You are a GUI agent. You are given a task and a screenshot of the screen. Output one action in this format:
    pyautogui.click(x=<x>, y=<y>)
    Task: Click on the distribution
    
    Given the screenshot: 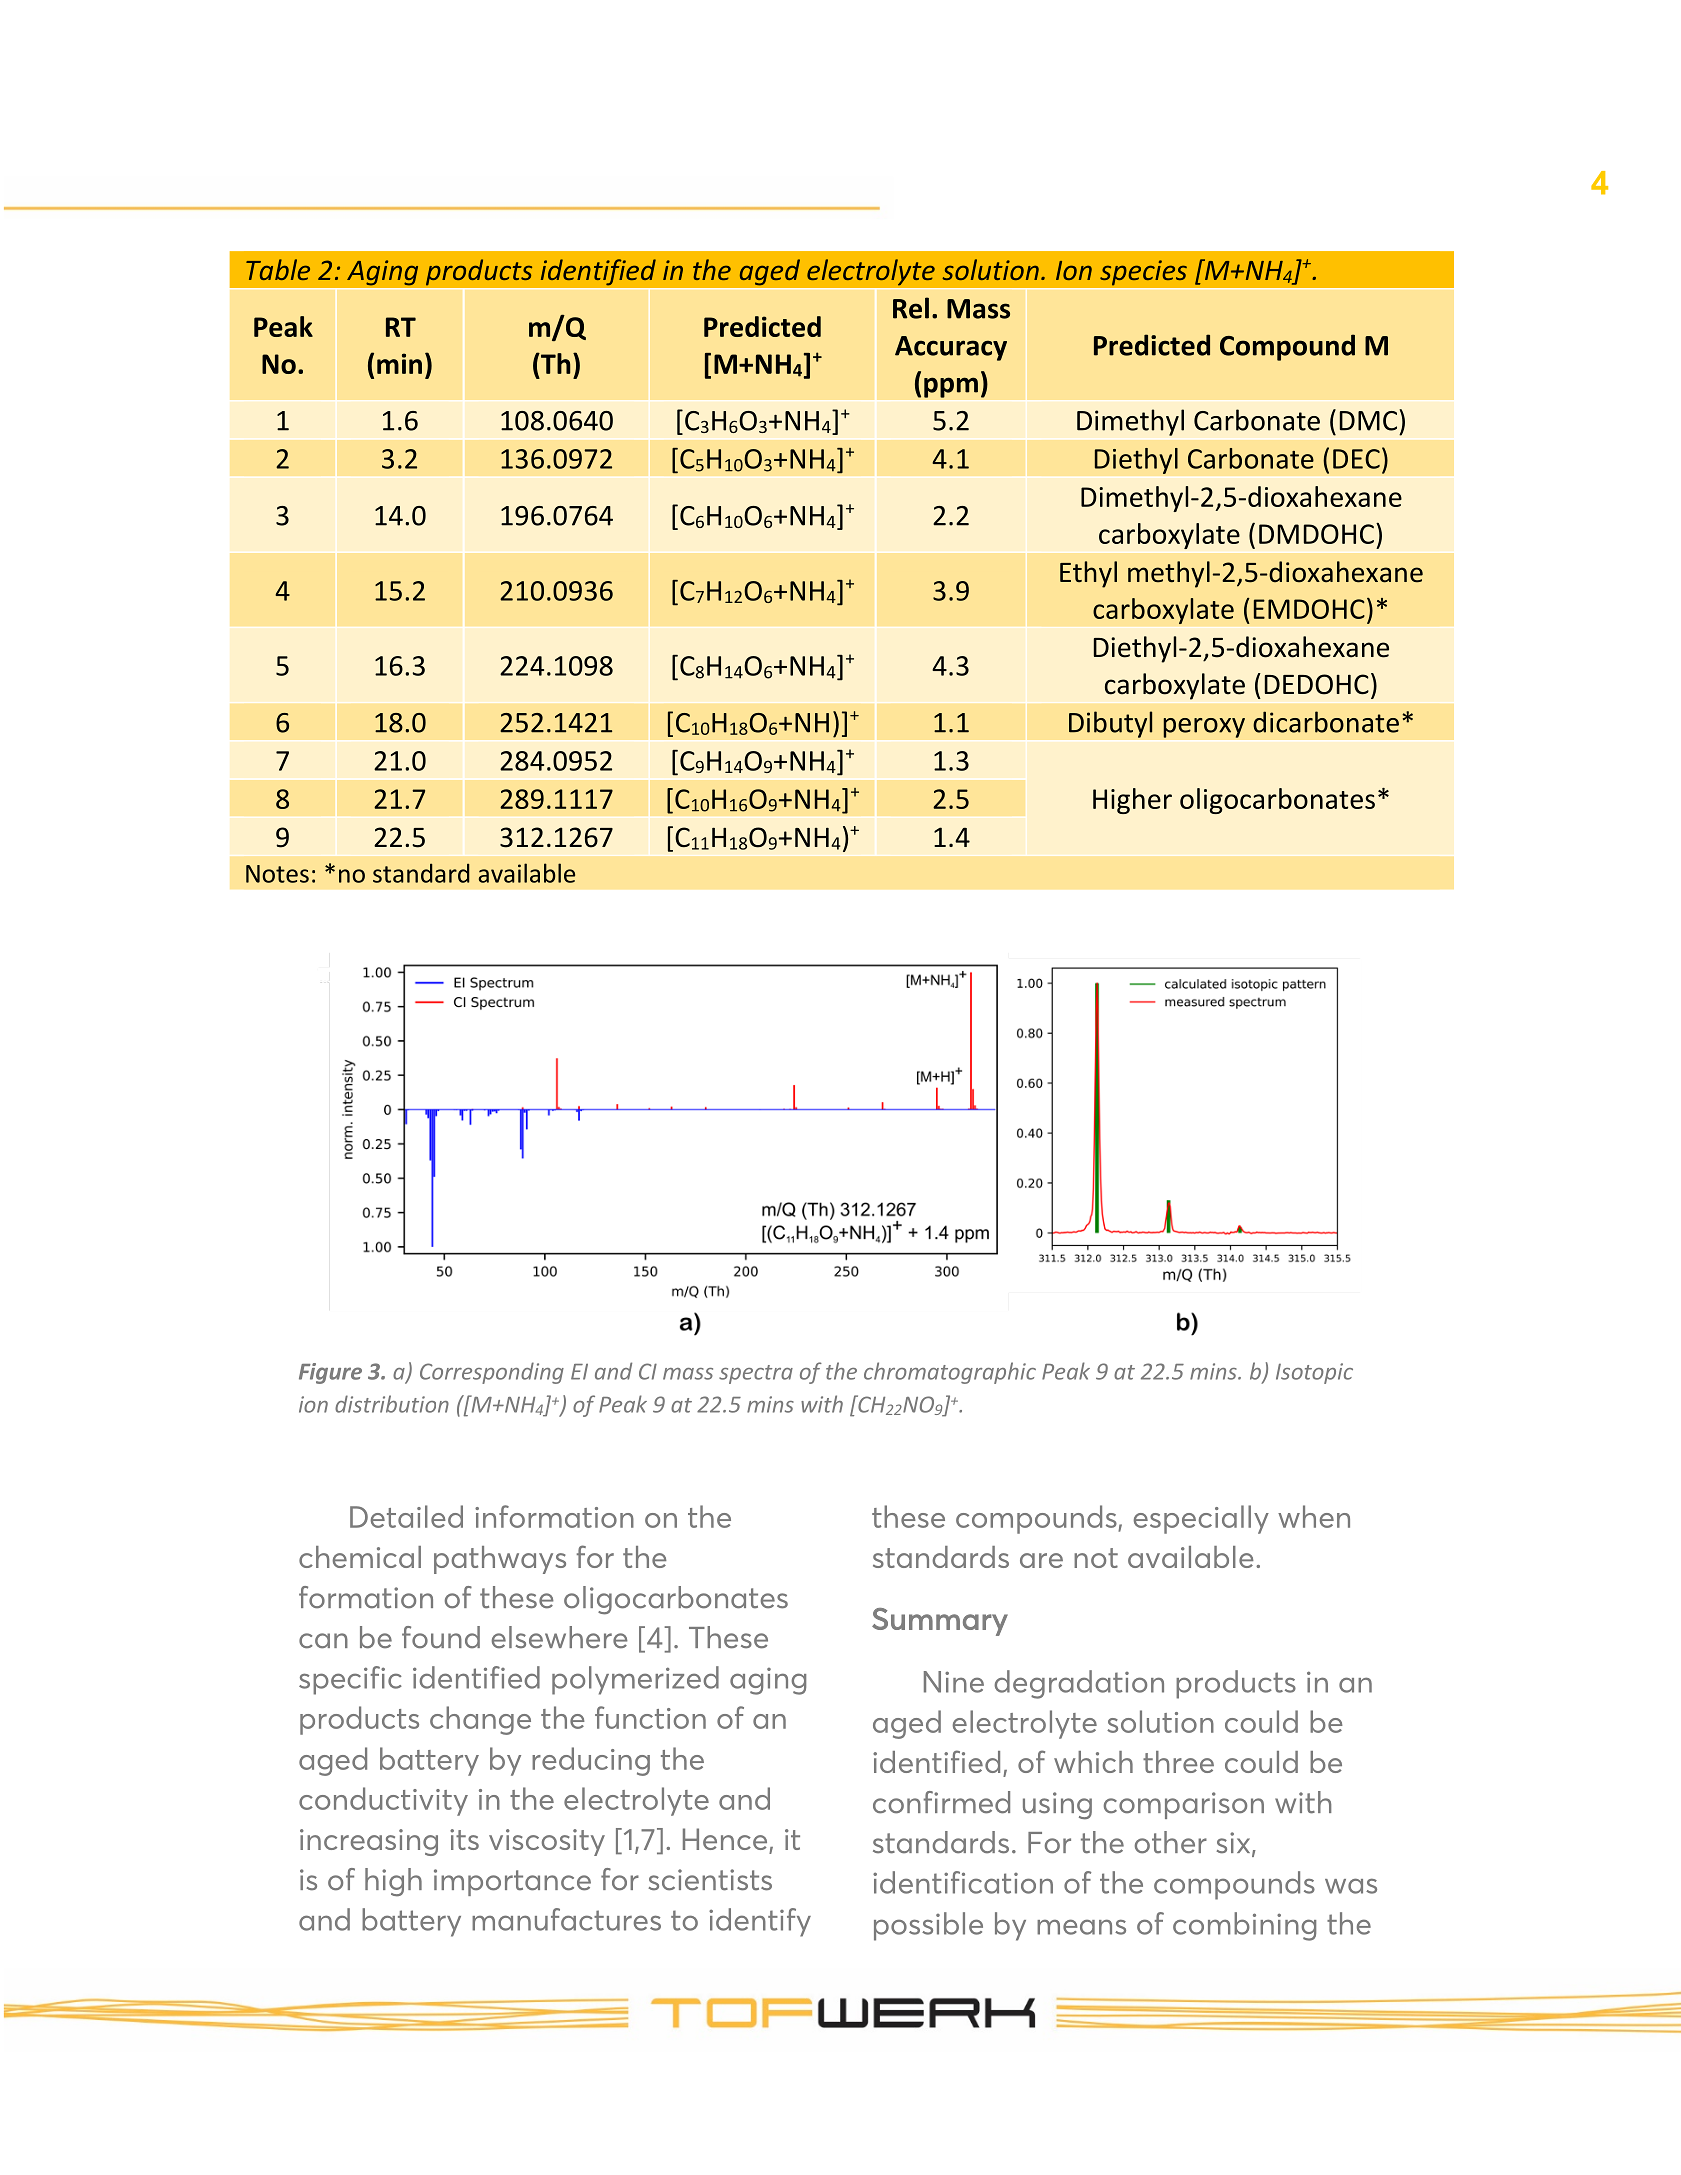 What is the action you would take?
    pyautogui.click(x=392, y=1404)
